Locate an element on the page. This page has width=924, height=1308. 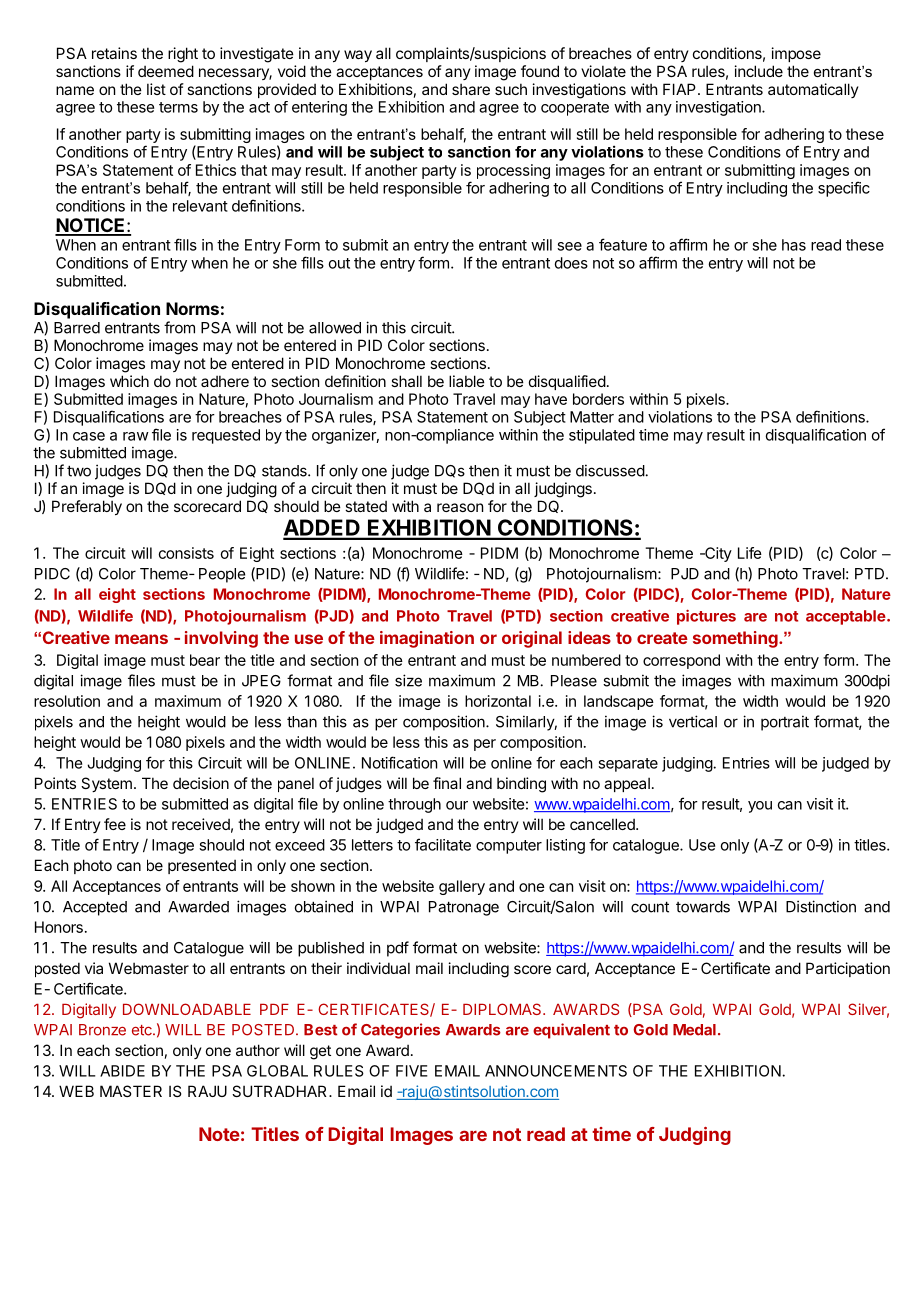
gallery is located at coordinates (462, 887).
